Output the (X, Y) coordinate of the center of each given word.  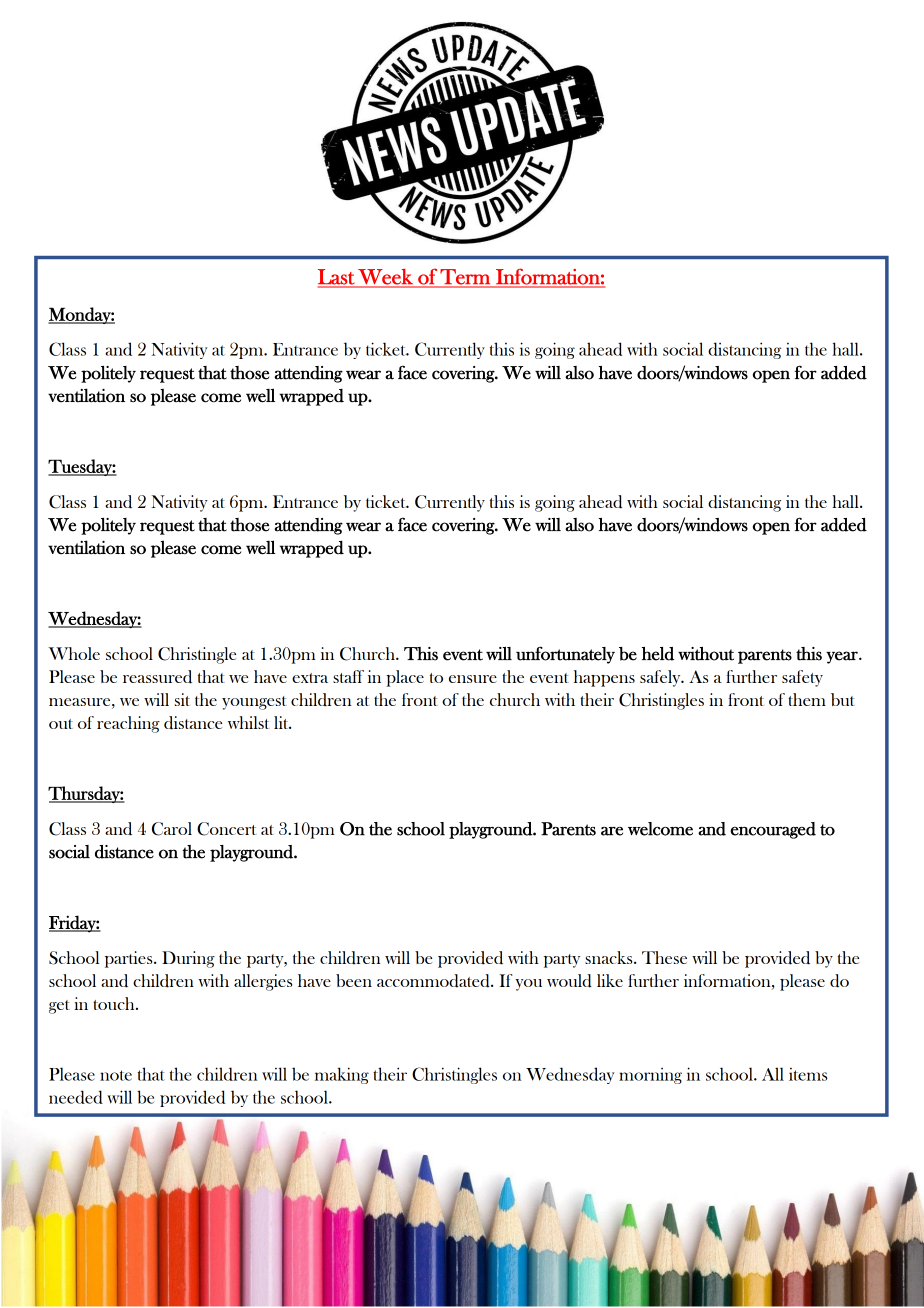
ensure (473, 679)
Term (465, 278)
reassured (157, 677)
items (808, 1074)
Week (385, 278)
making (342, 1075)
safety (802, 678)
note (116, 1075)
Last (337, 278)
